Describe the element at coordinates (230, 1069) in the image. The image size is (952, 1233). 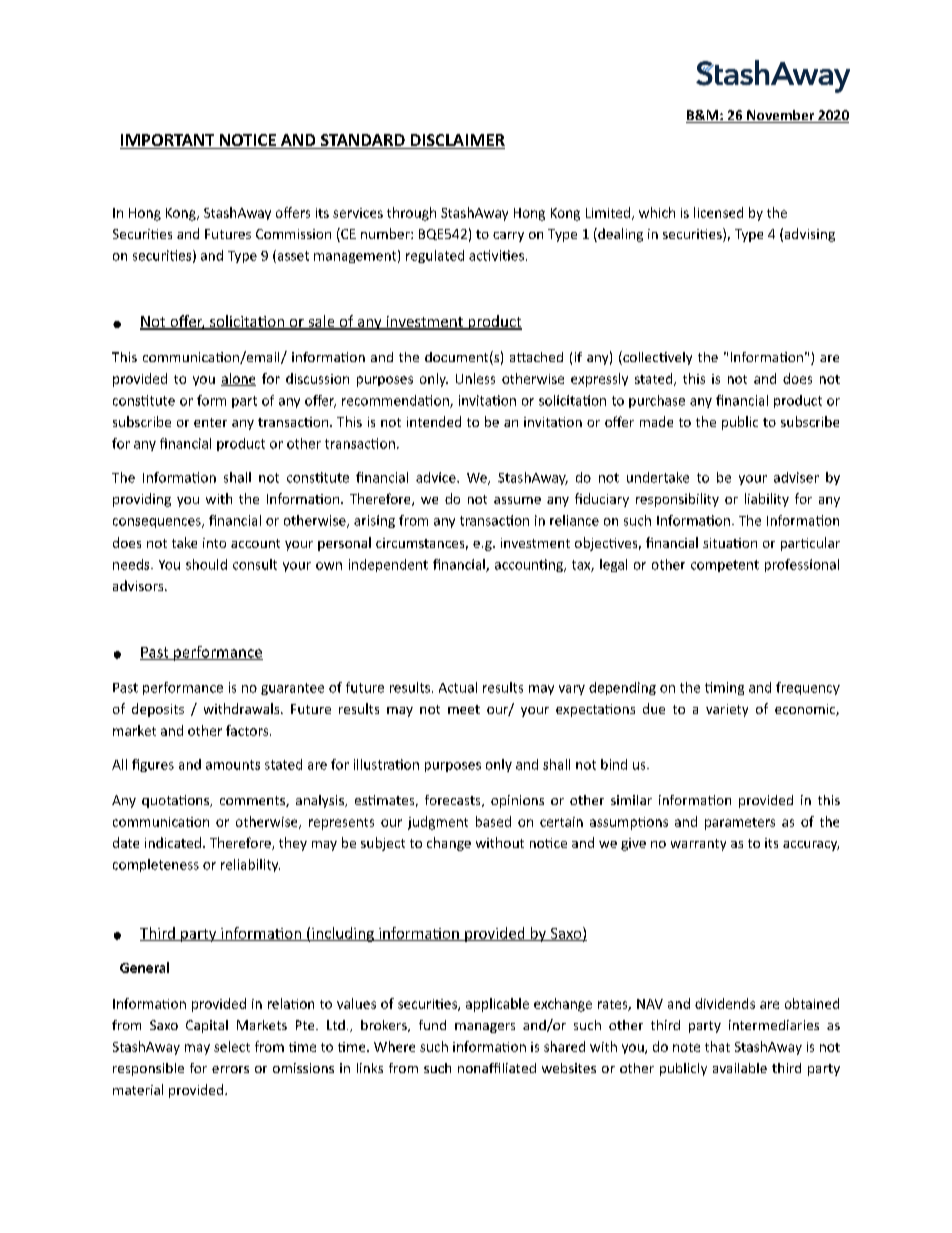
I see `errors` at that location.
